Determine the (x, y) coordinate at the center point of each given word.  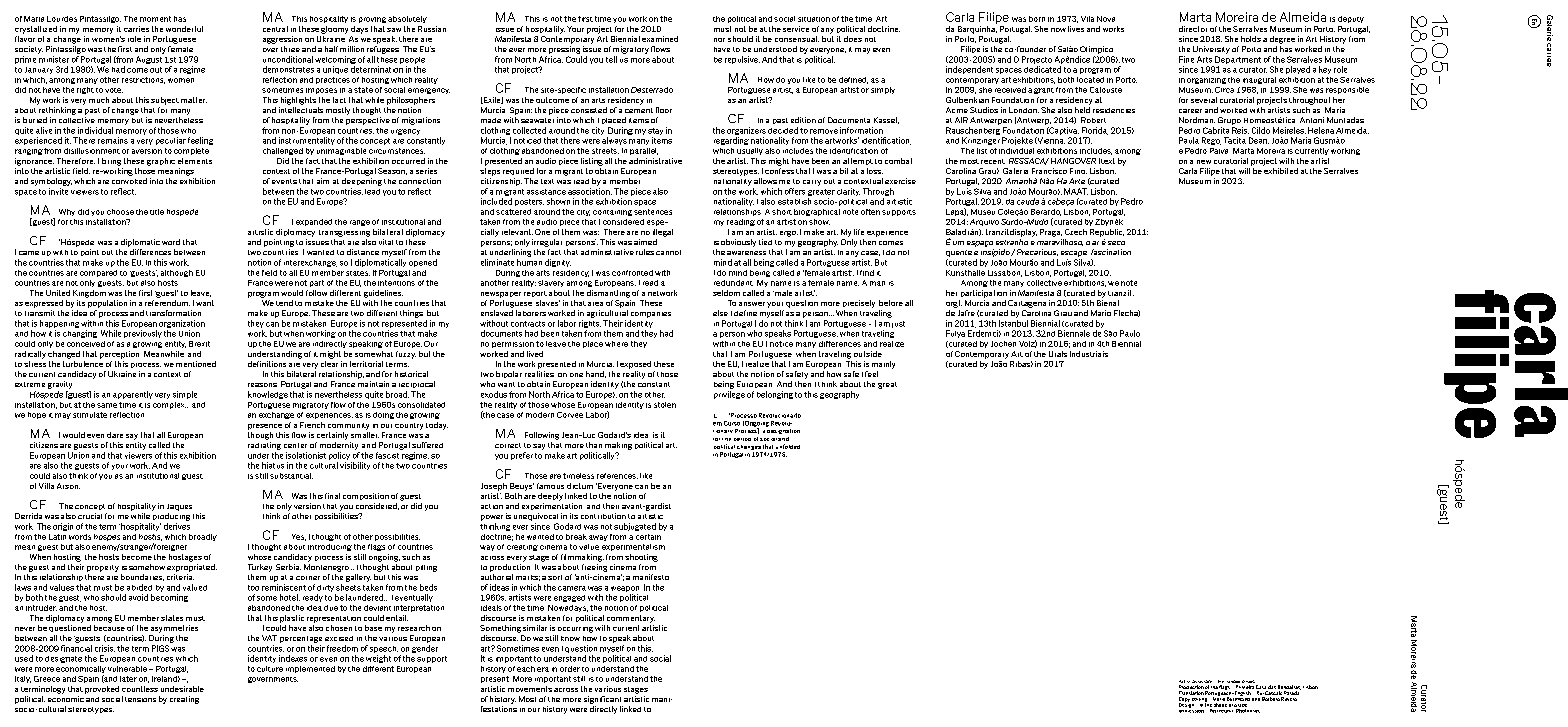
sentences (653, 212)
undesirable (182, 689)
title (157, 212)
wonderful (184, 29)
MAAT (1076, 191)
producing (171, 517)
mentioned (196, 364)
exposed (635, 365)
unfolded (788, 446)
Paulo (1130, 333)
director (1193, 29)
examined (660, 39)
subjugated (635, 527)
